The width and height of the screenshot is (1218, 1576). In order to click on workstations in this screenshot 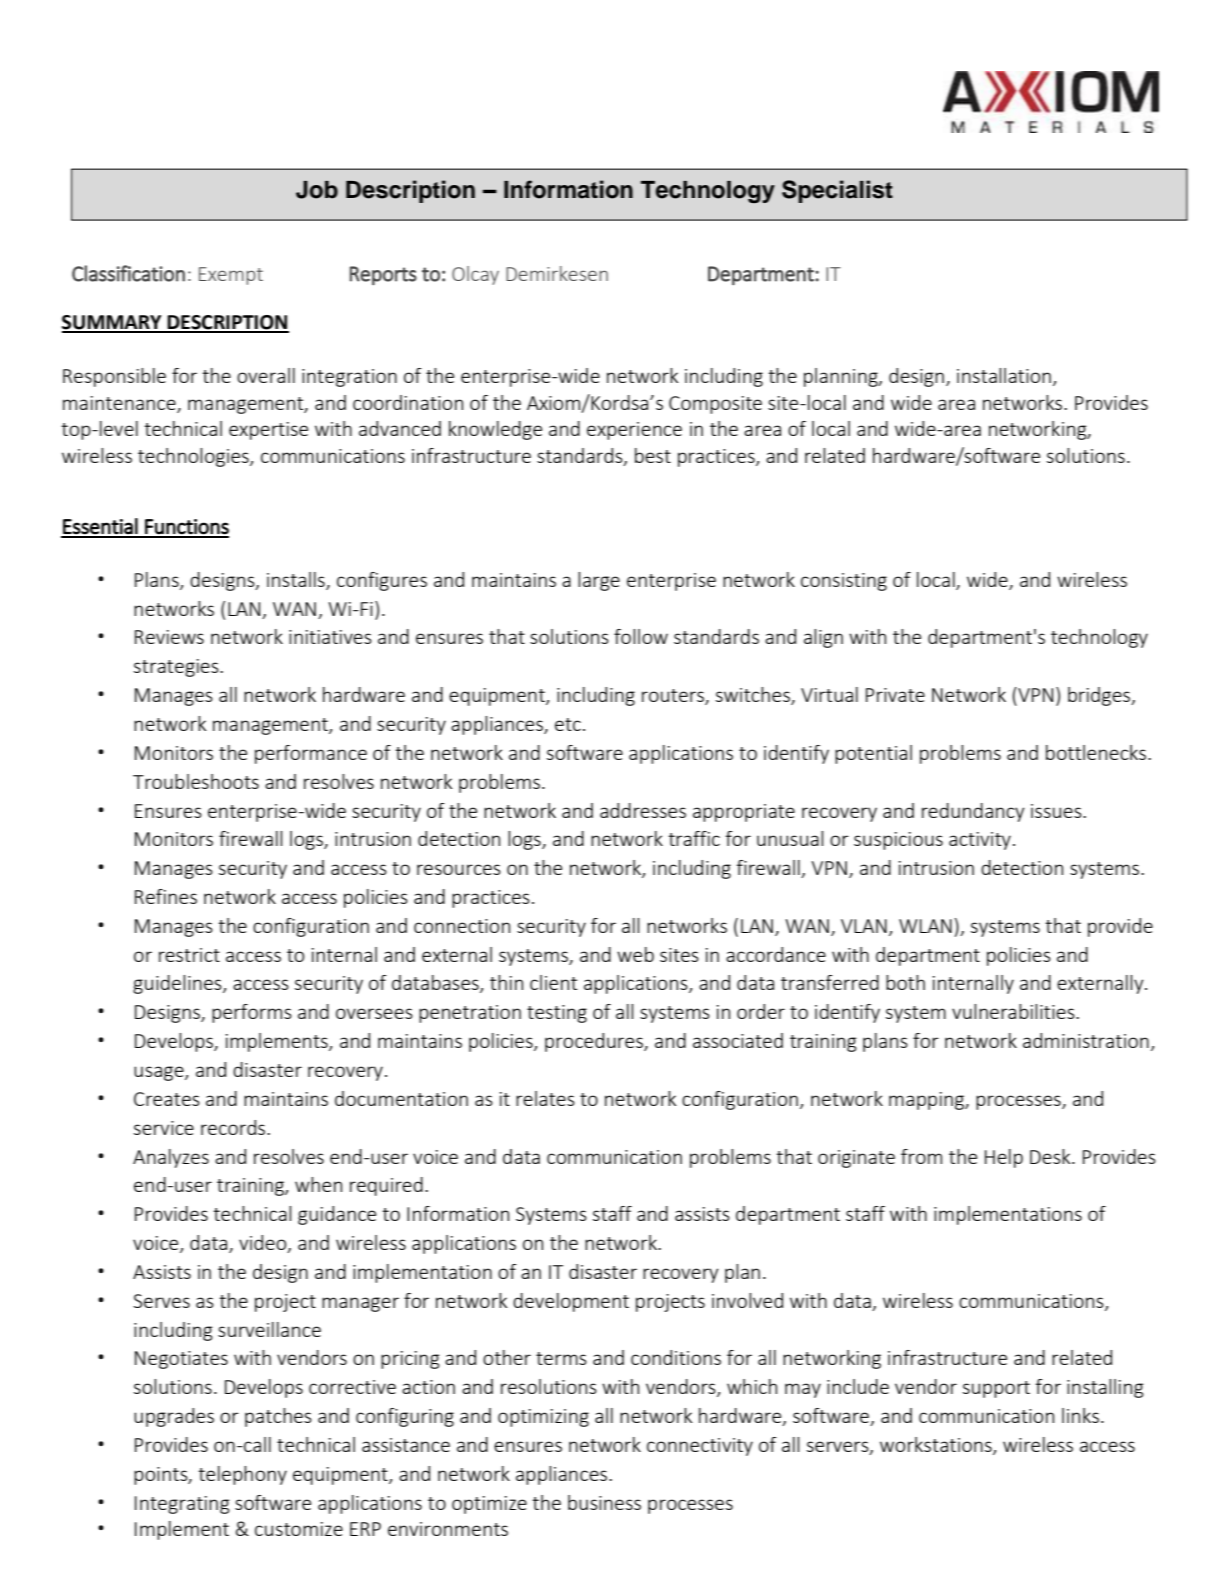, I will do `click(937, 1446)`.
